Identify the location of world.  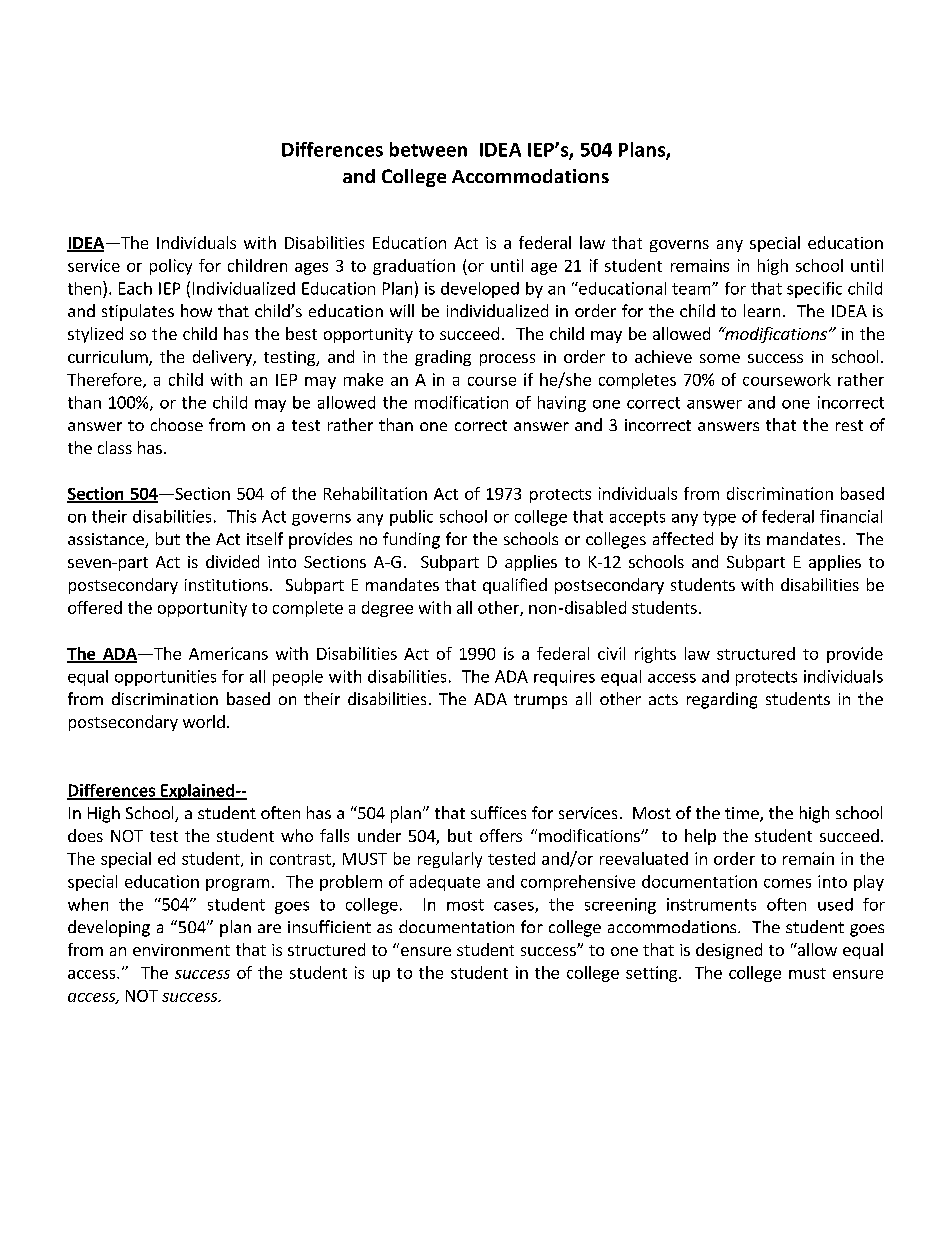
(204, 721).
